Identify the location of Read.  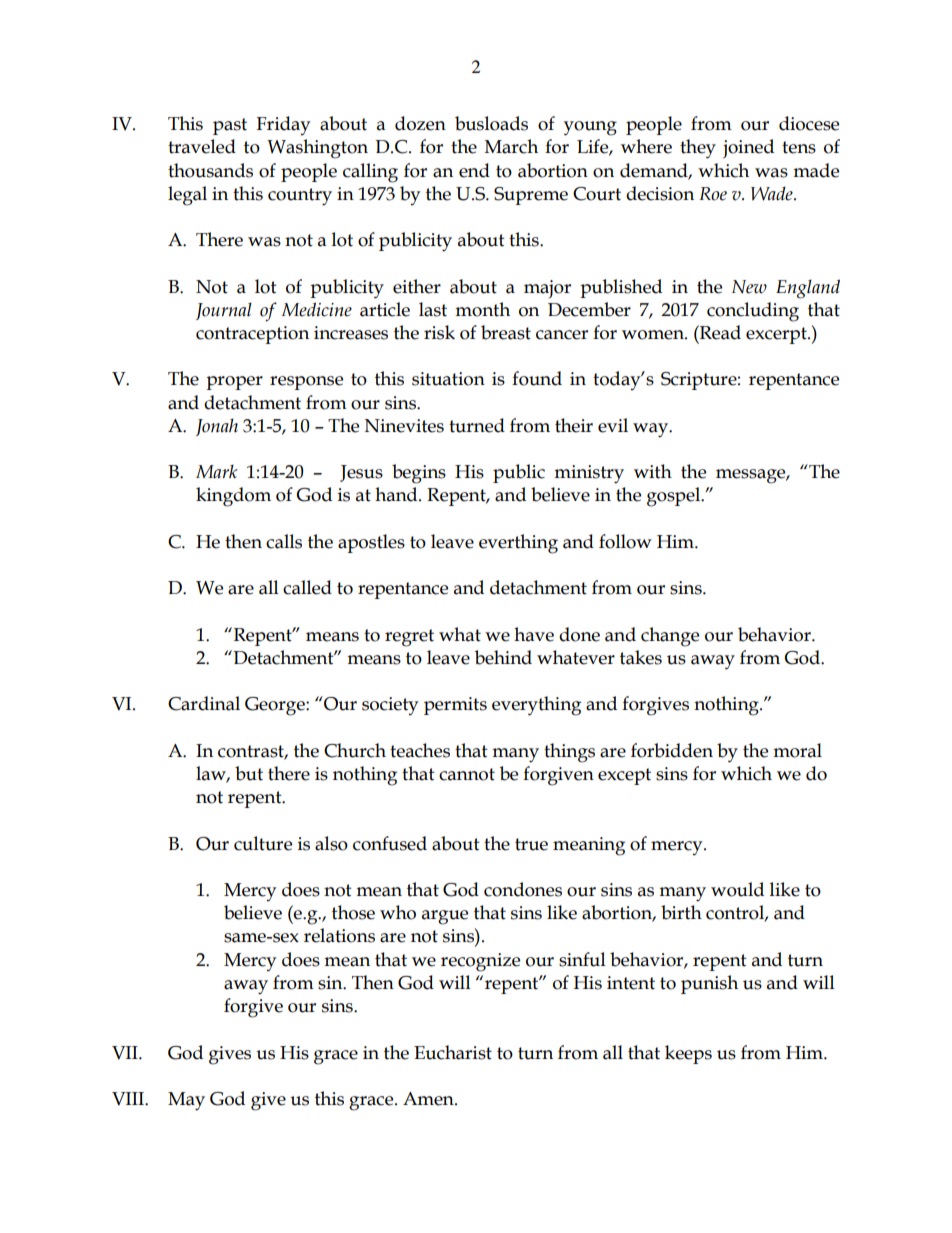
(719, 332).
